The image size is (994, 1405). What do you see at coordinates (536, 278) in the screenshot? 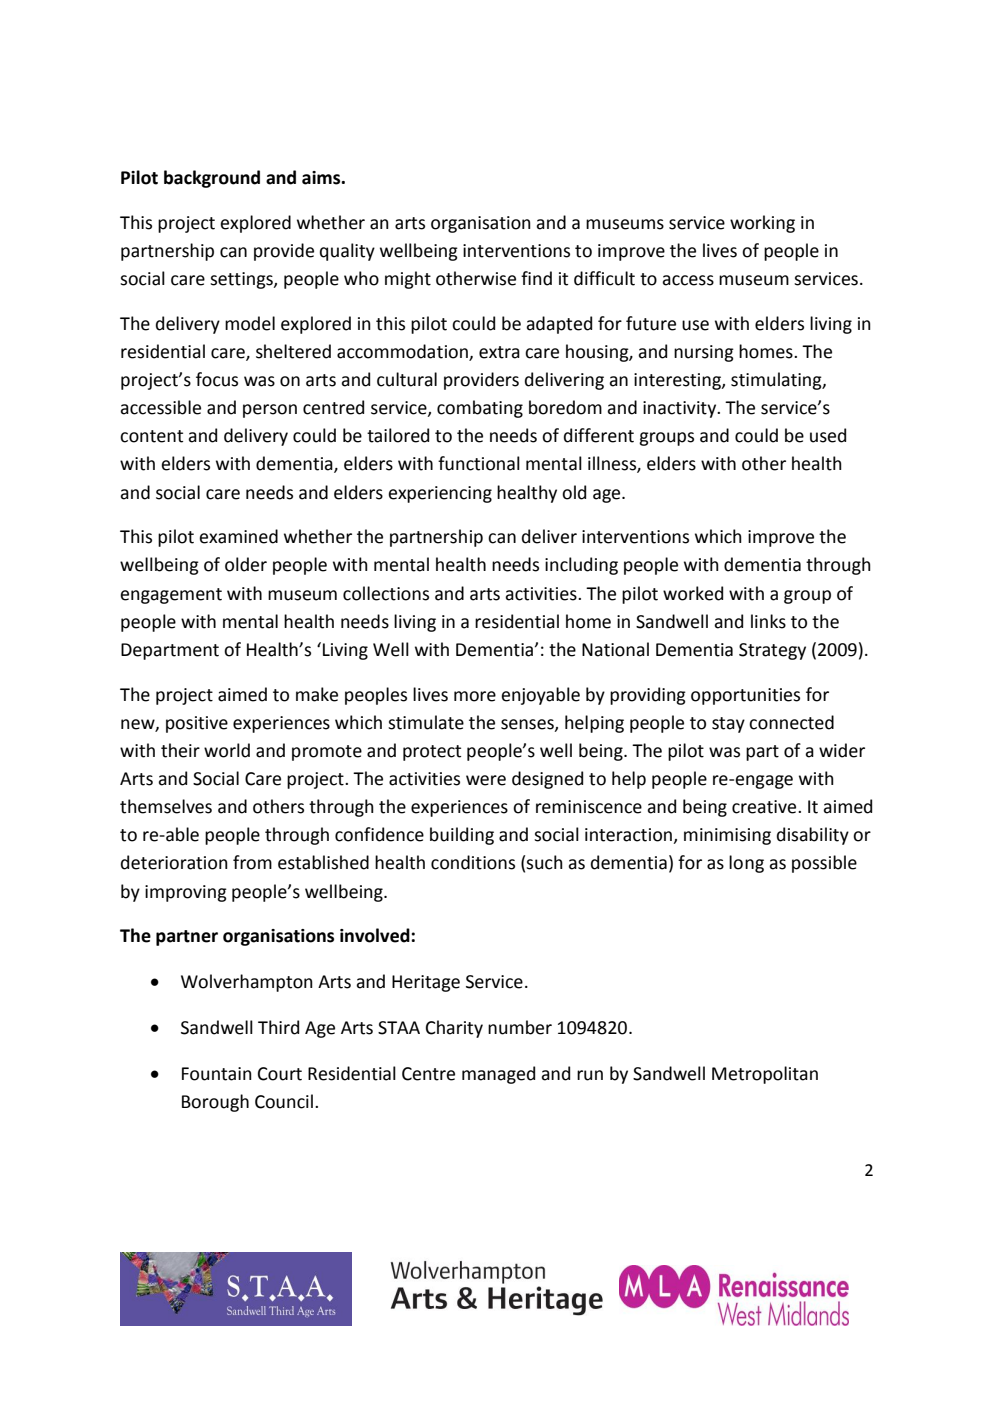
I see `find` at bounding box center [536, 278].
